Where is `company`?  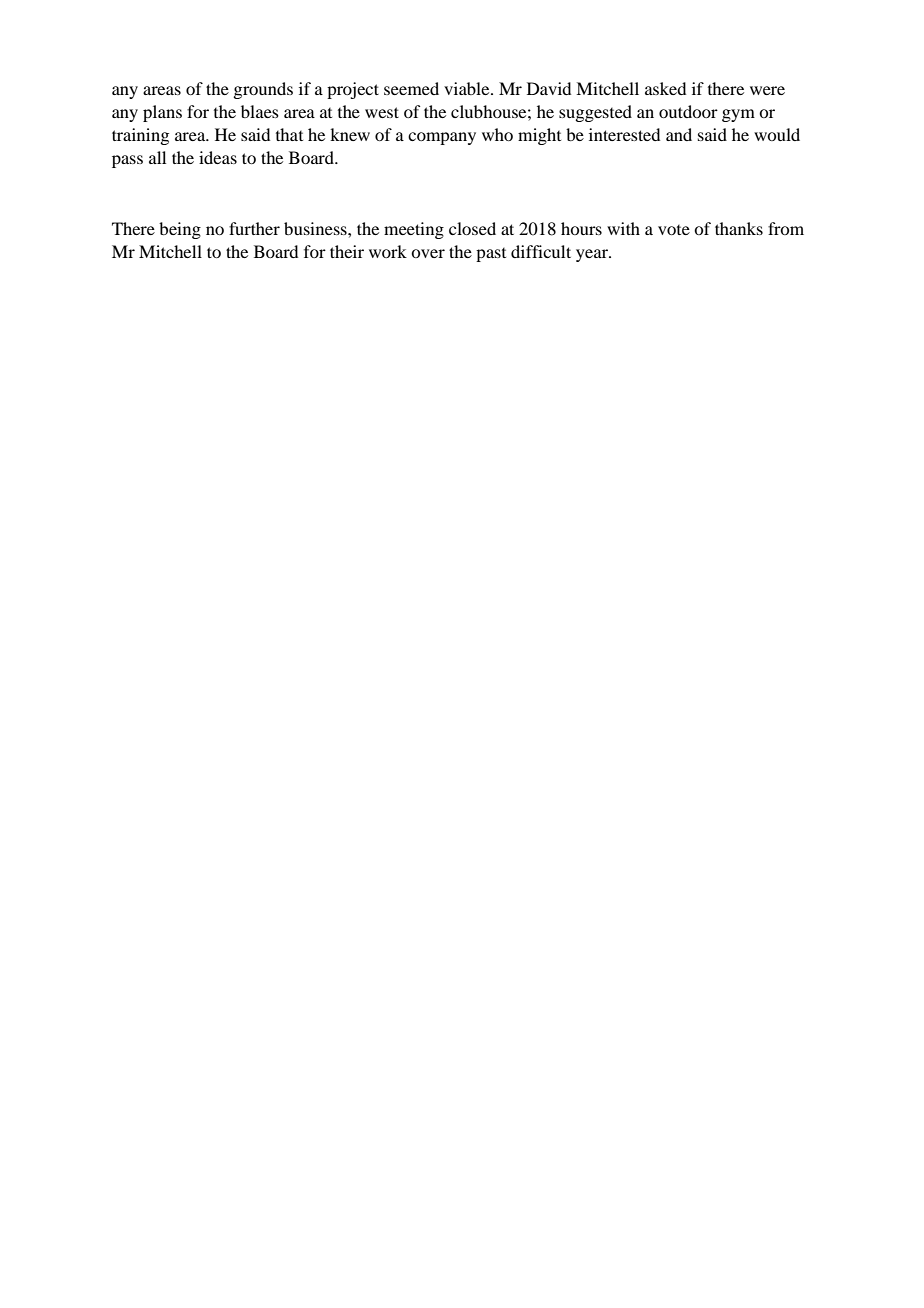 company is located at coordinates (442, 138).
